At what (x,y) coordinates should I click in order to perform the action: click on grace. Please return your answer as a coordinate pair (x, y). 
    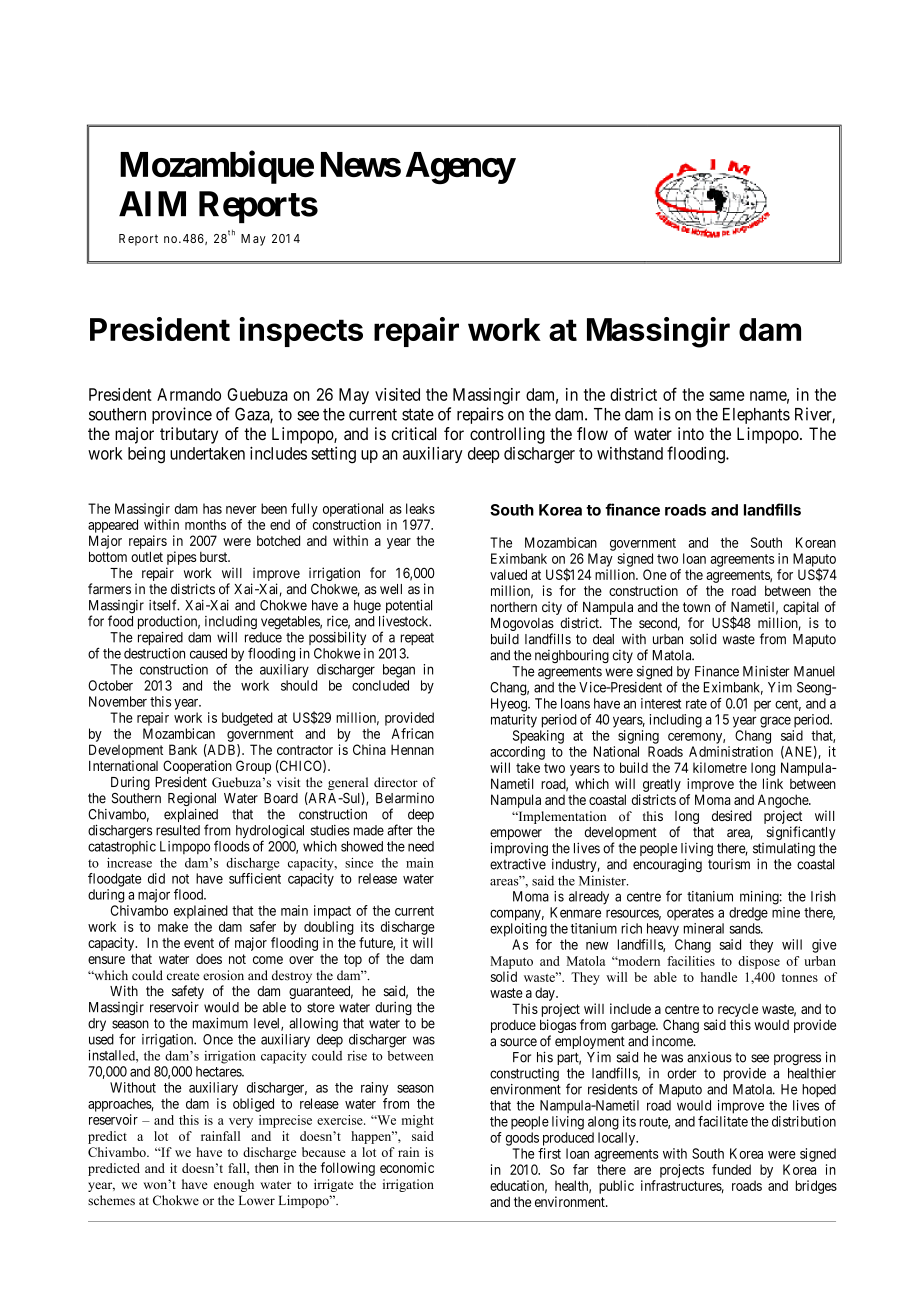
    Looking at the image, I should click on (775, 722).
